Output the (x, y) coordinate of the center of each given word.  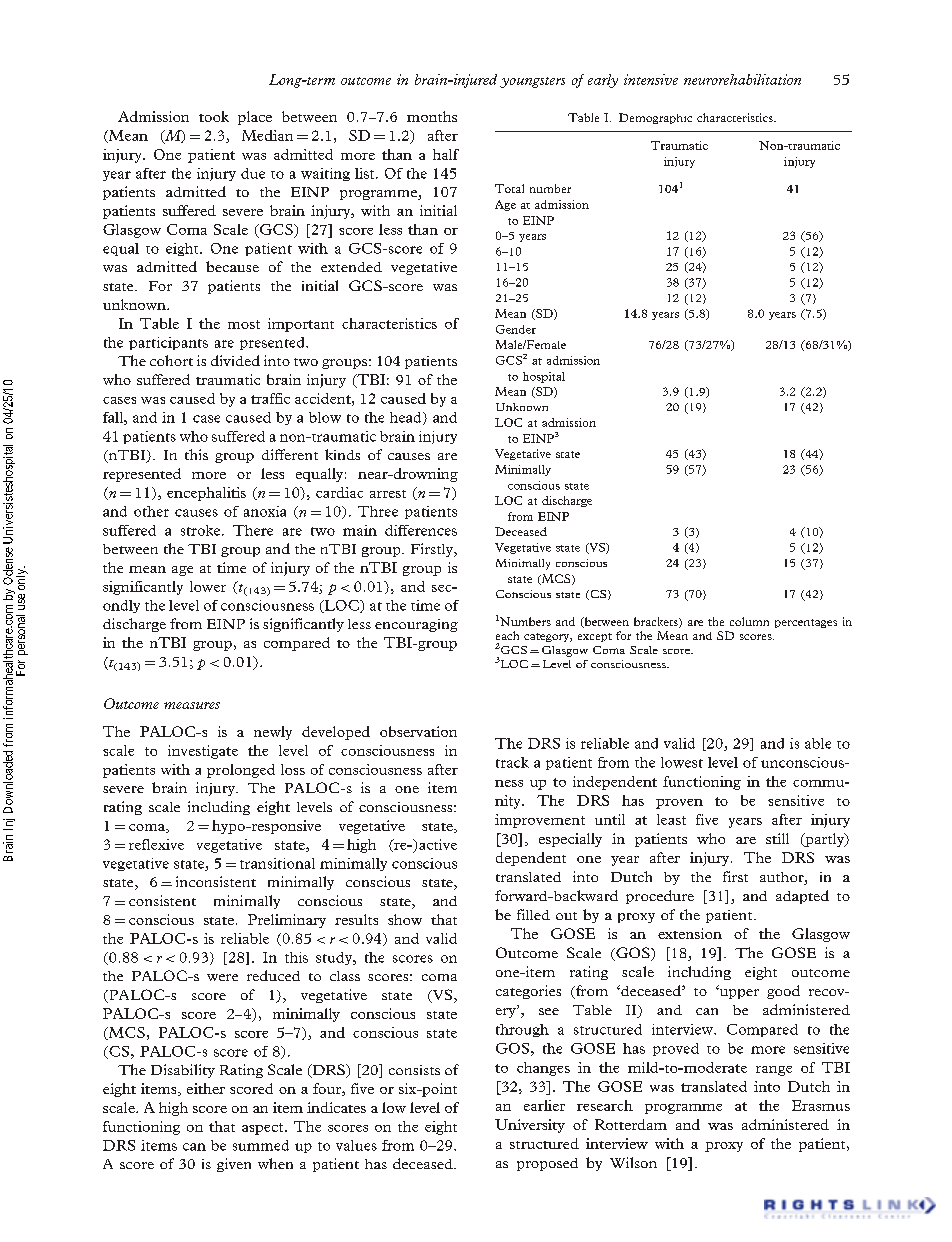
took (214, 116)
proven (679, 804)
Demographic (655, 118)
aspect (264, 1129)
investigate (203, 752)
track (512, 762)
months (432, 116)
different (290, 454)
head (407, 418)
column (749, 621)
